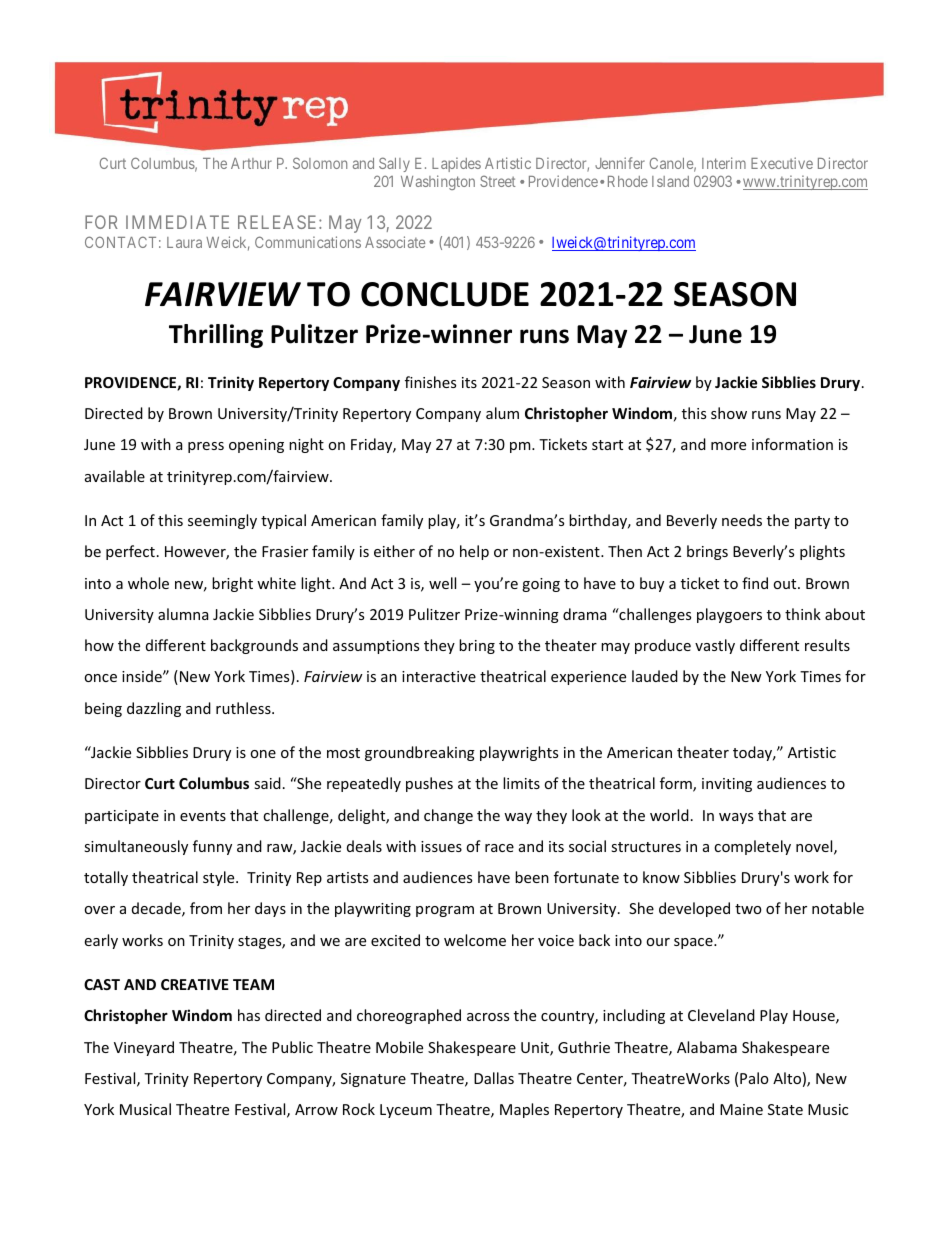 The height and width of the page is (1233, 952). Describe the element at coordinates (232, 584) in the page. I see `bright` at that location.
